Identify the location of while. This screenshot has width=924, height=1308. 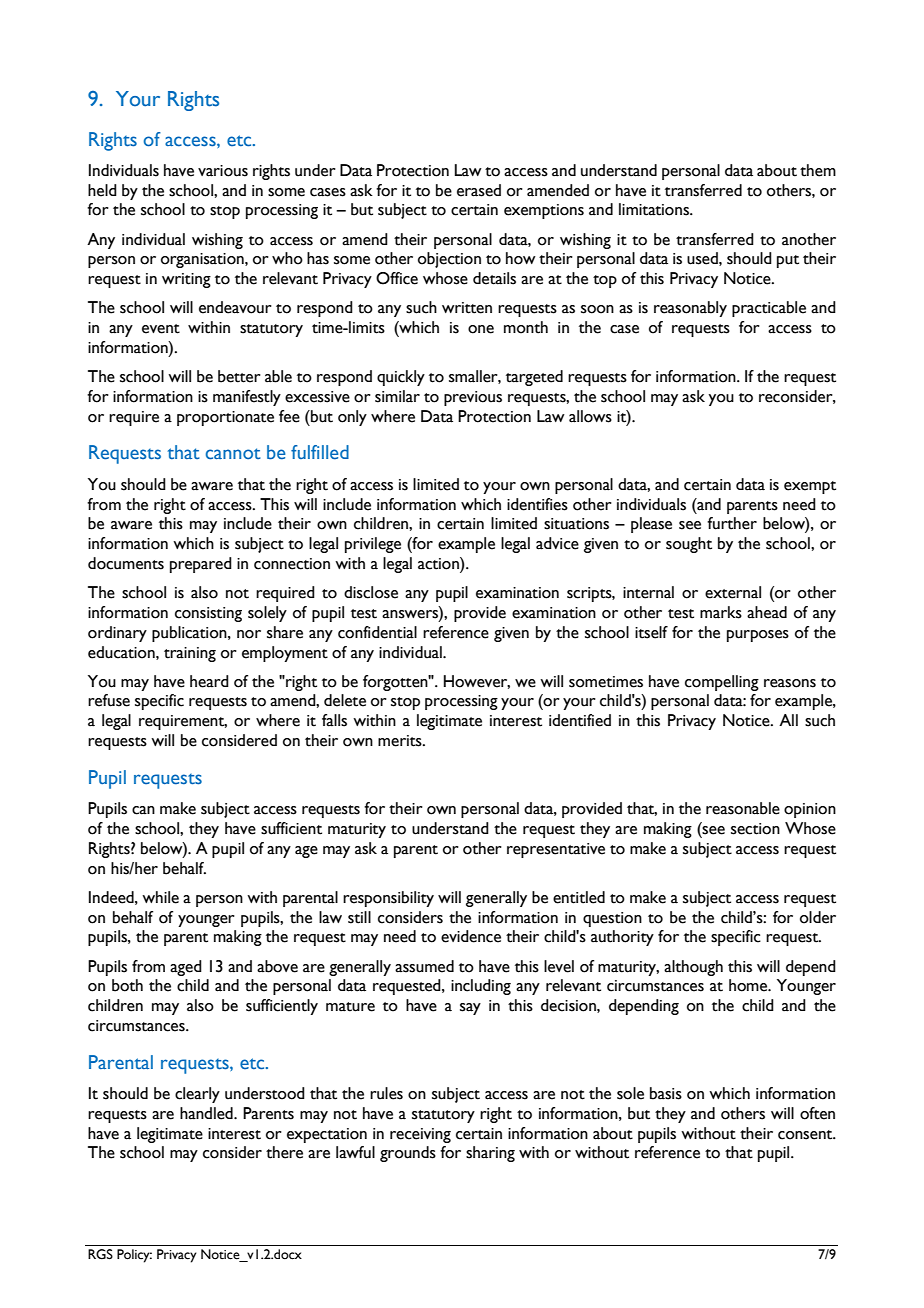
(160, 897).
